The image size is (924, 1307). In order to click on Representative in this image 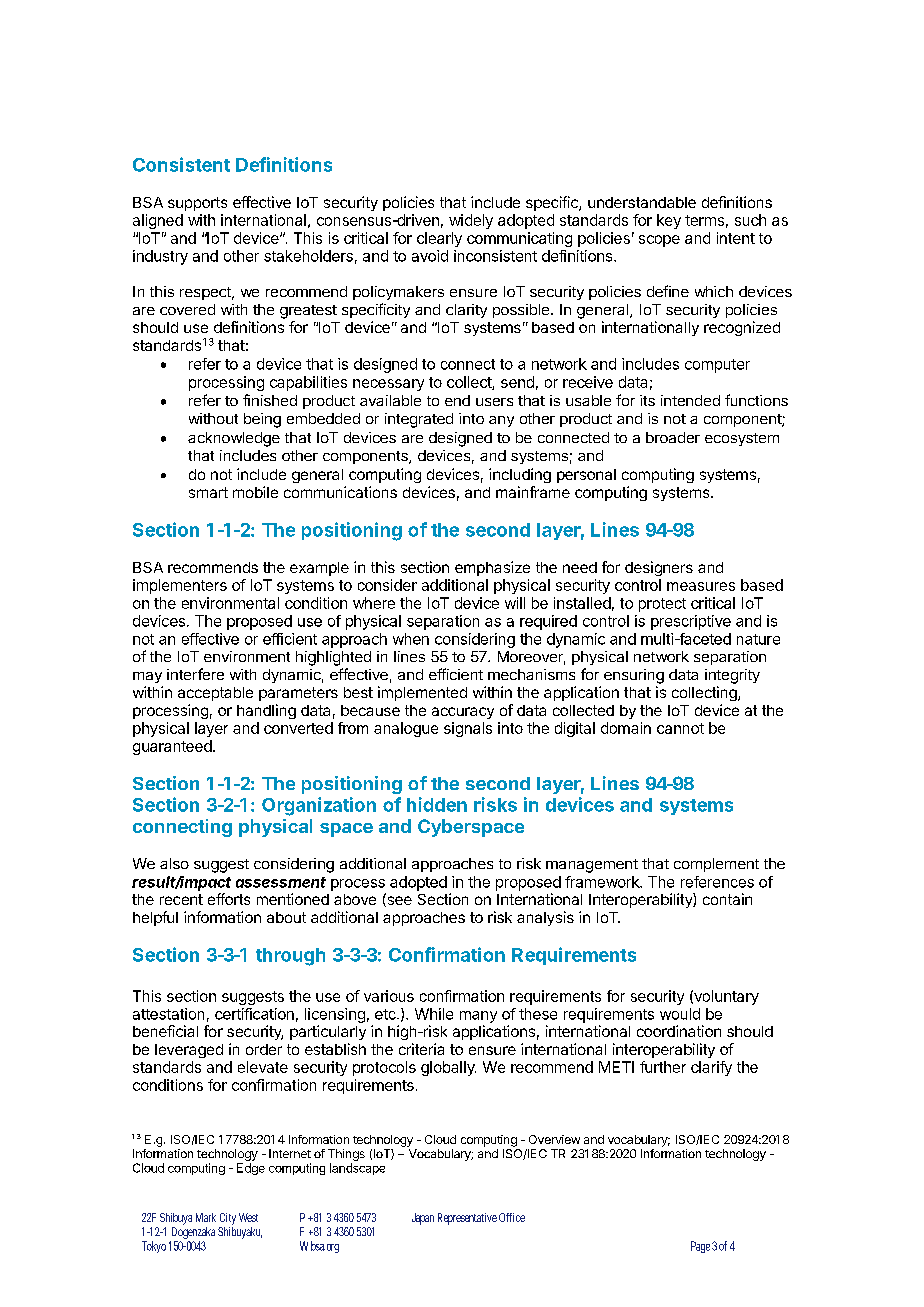, I will do `click(467, 1219)`.
